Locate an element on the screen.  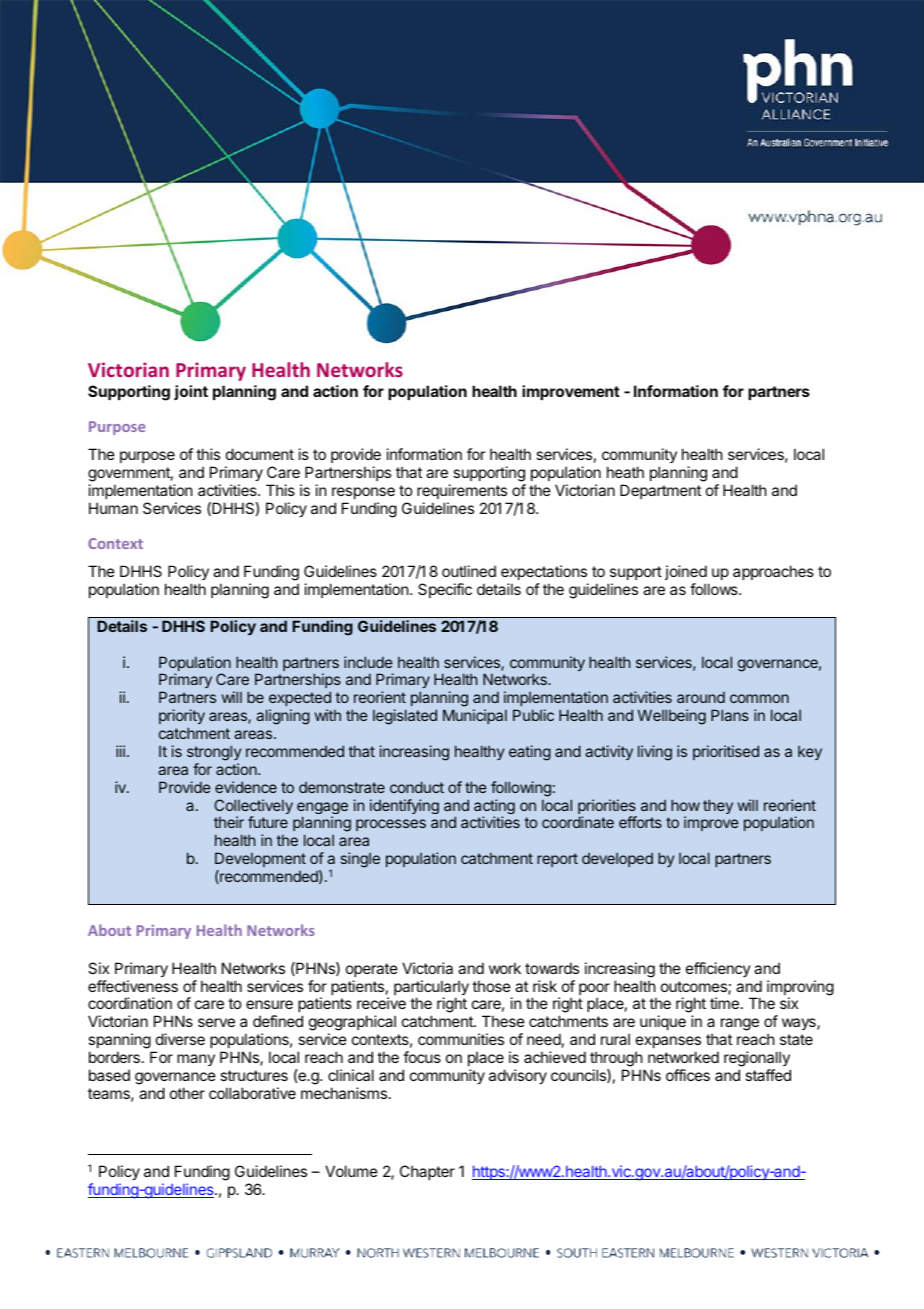
evidence is located at coordinates (246, 787).
